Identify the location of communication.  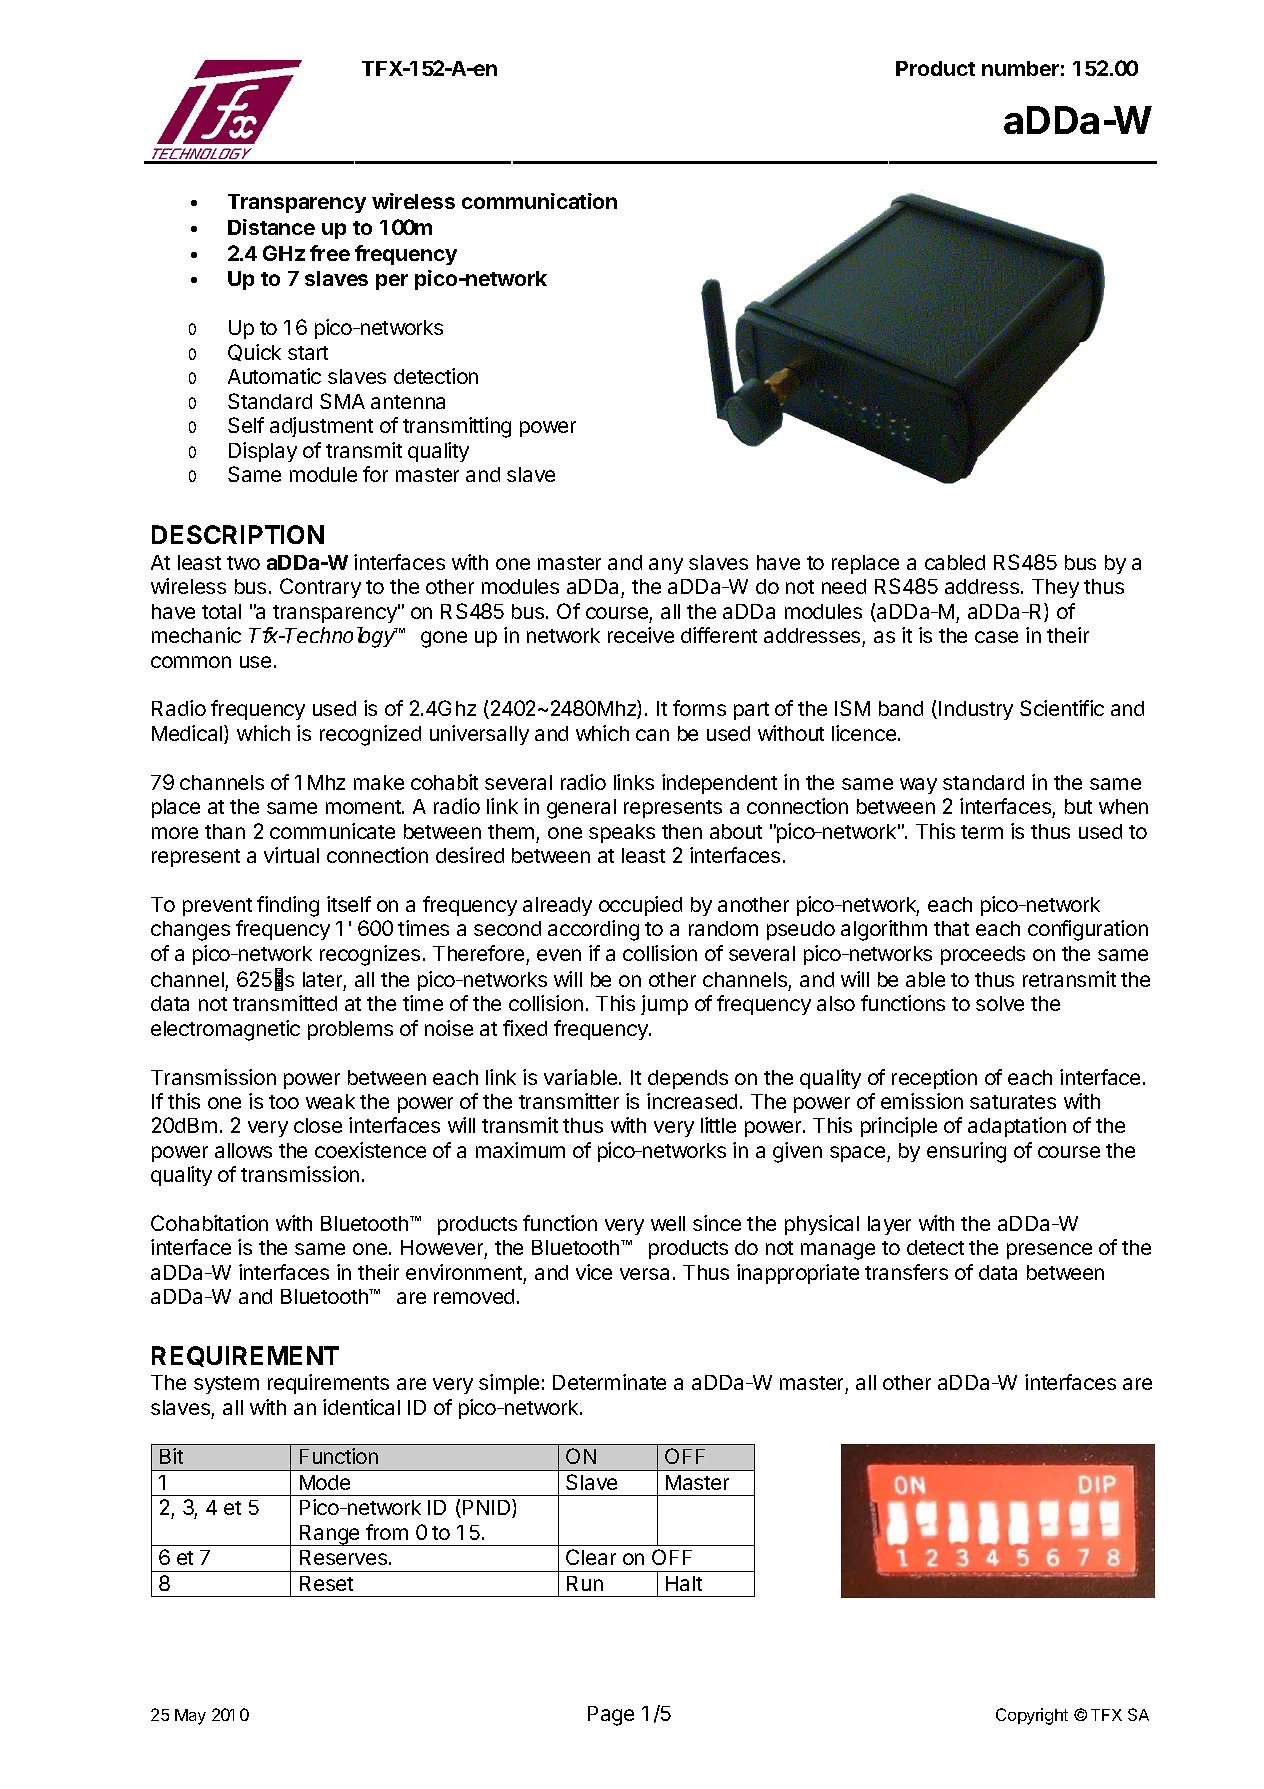
(539, 201).
